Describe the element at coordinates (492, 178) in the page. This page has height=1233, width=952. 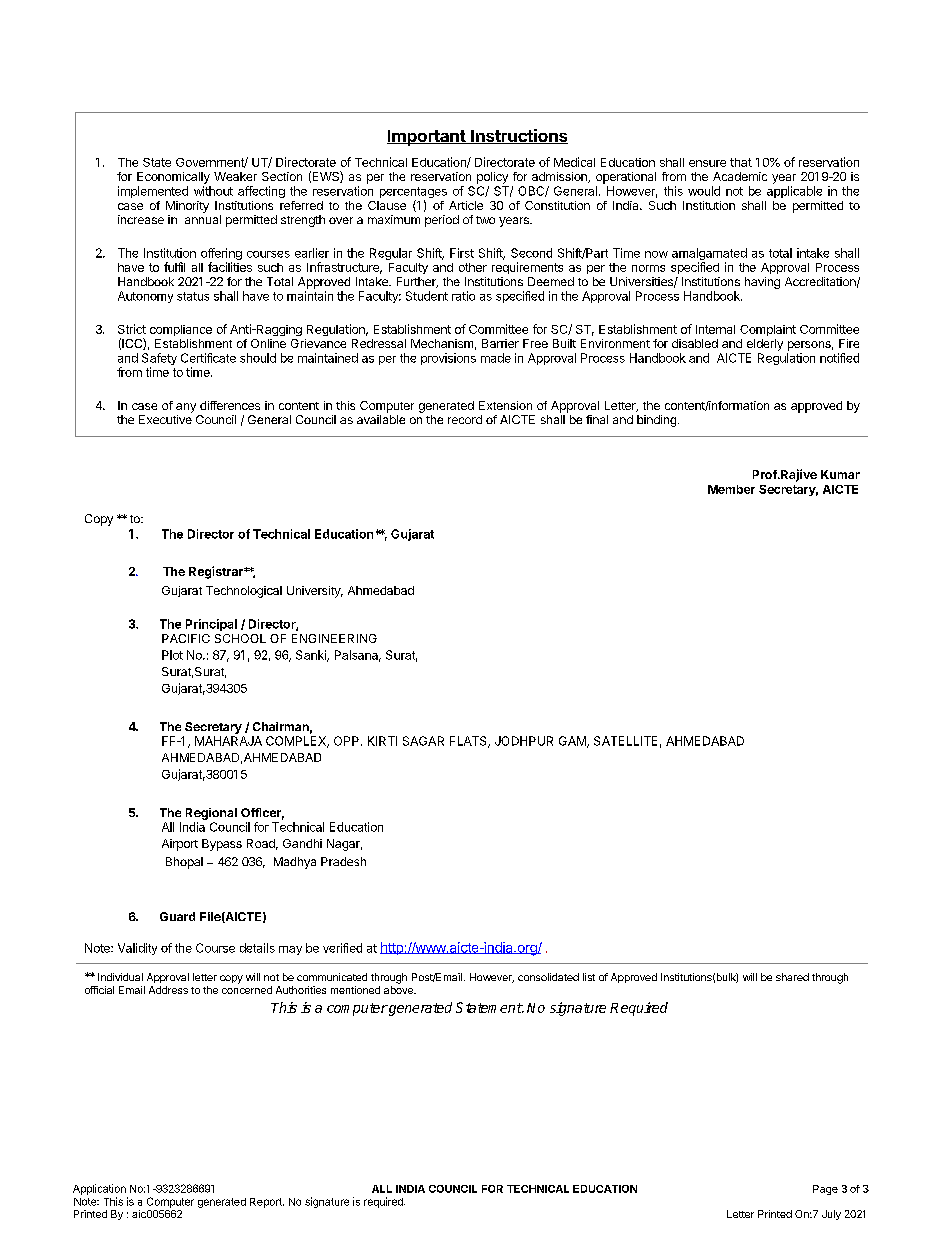
I see `policy` at that location.
